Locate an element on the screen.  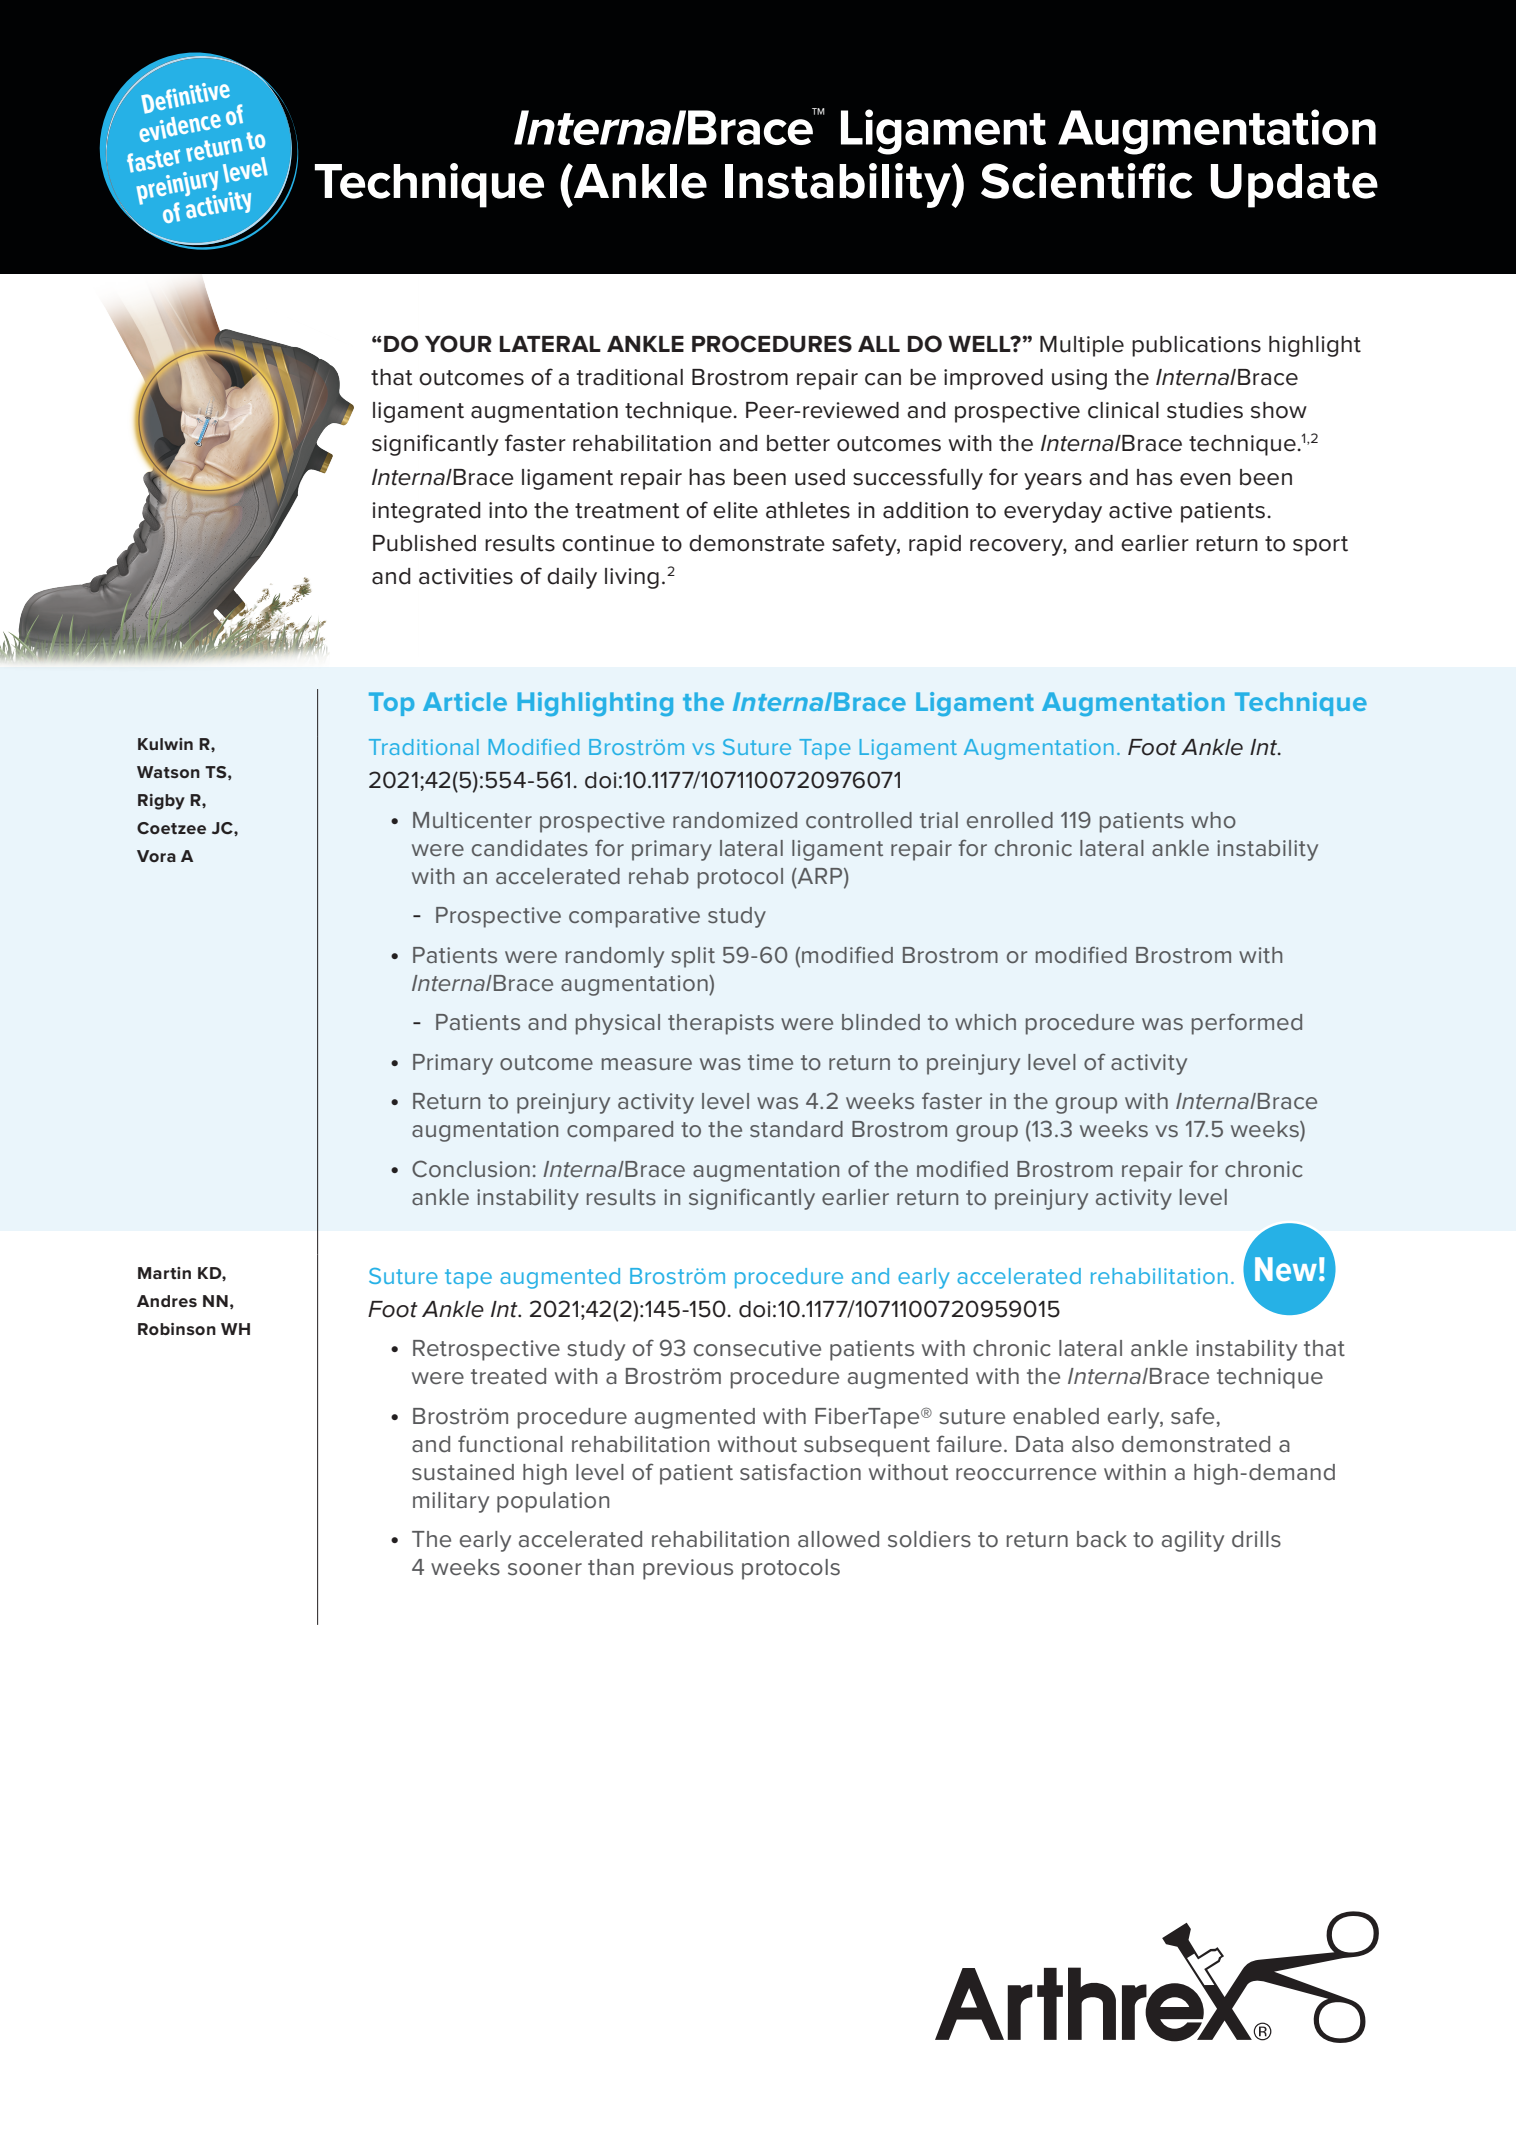
Scientific is located at coordinates (1086, 181).
